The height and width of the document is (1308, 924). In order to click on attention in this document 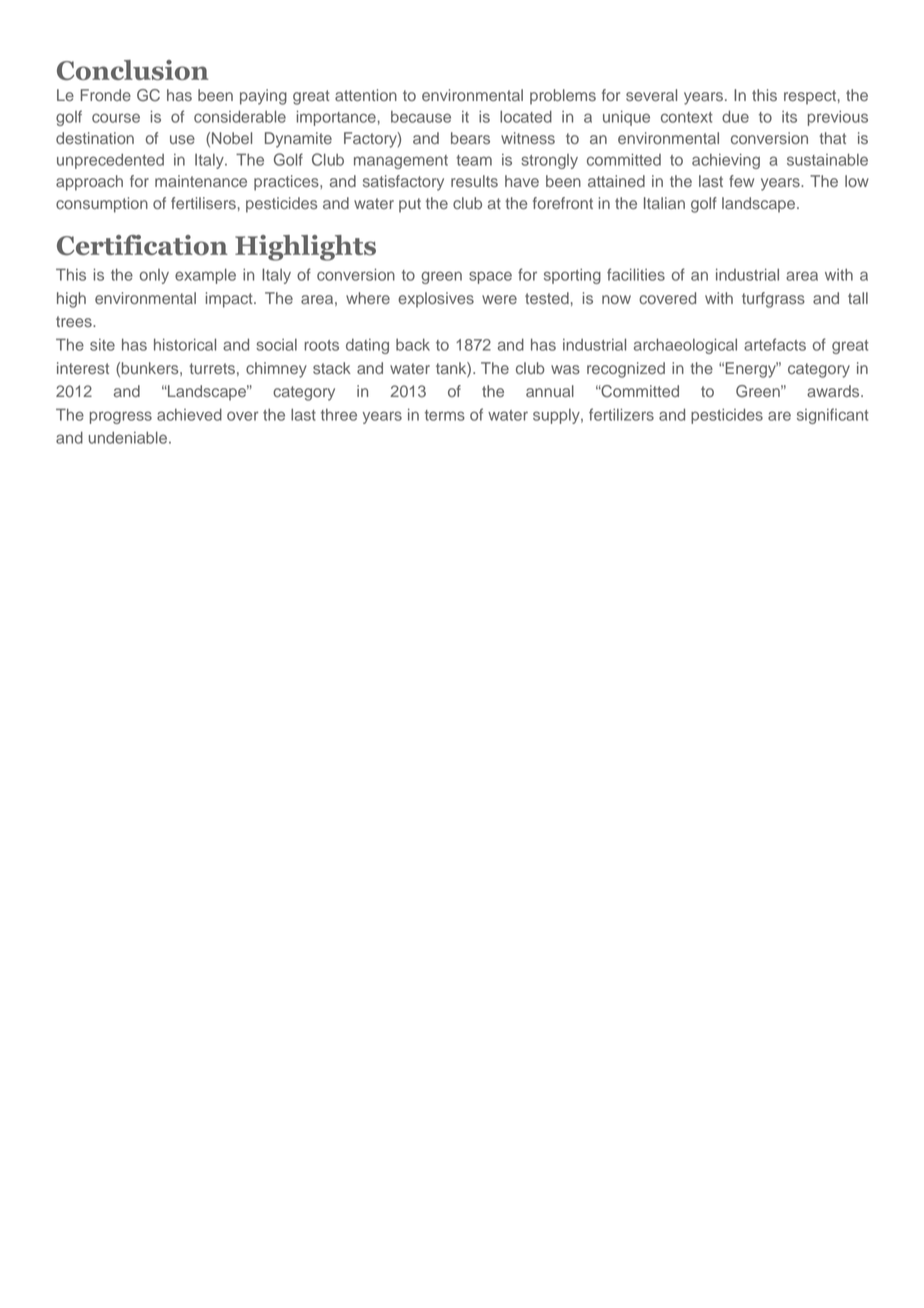, I will do `click(366, 95)`.
